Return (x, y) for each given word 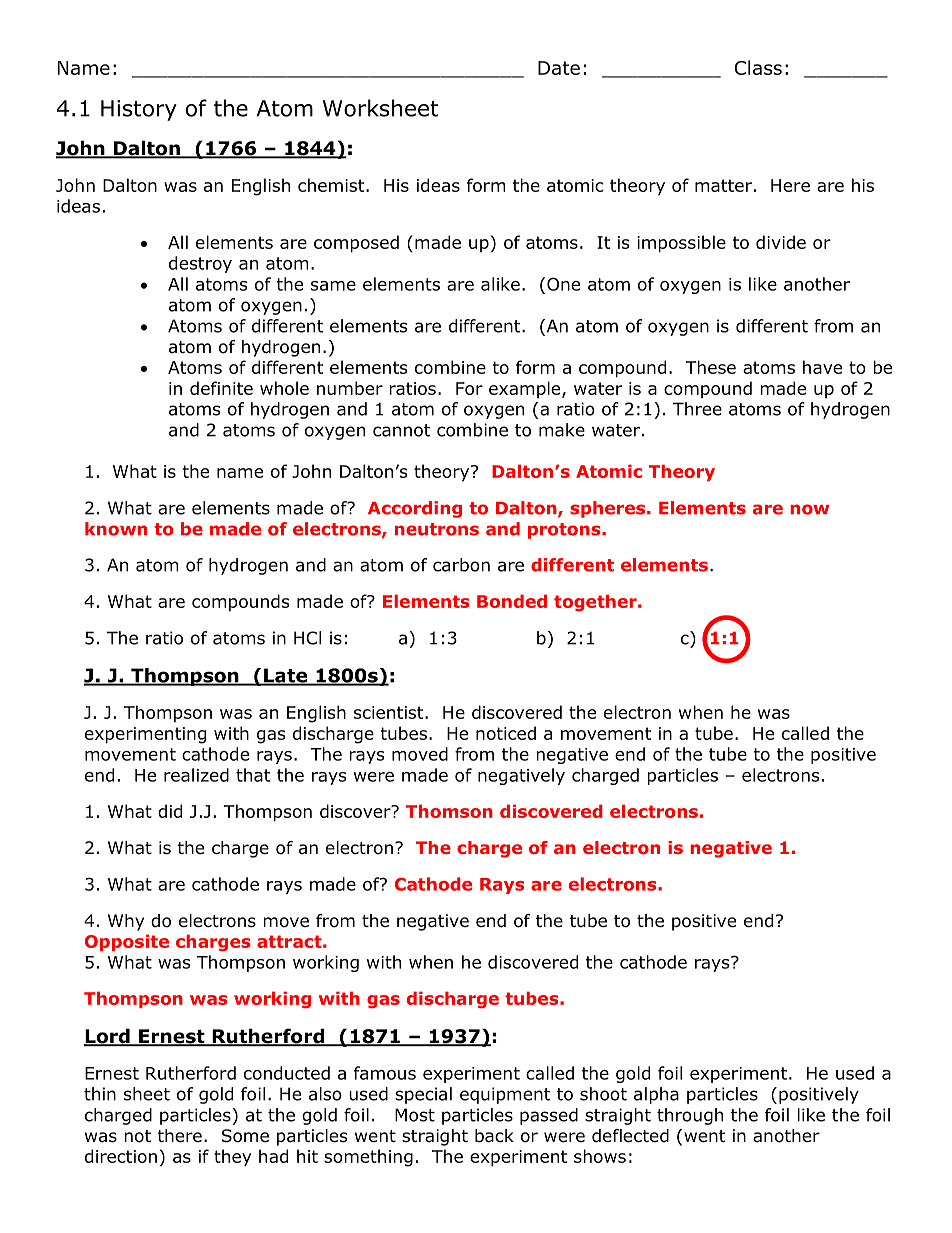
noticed (506, 733)
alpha (656, 1095)
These (711, 367)
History (139, 110)
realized (196, 775)
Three (697, 409)
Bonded (512, 601)
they (232, 1158)
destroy (200, 264)
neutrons (437, 529)
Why (126, 922)
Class (758, 67)
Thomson (449, 811)
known (116, 529)
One (563, 284)
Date (559, 68)
